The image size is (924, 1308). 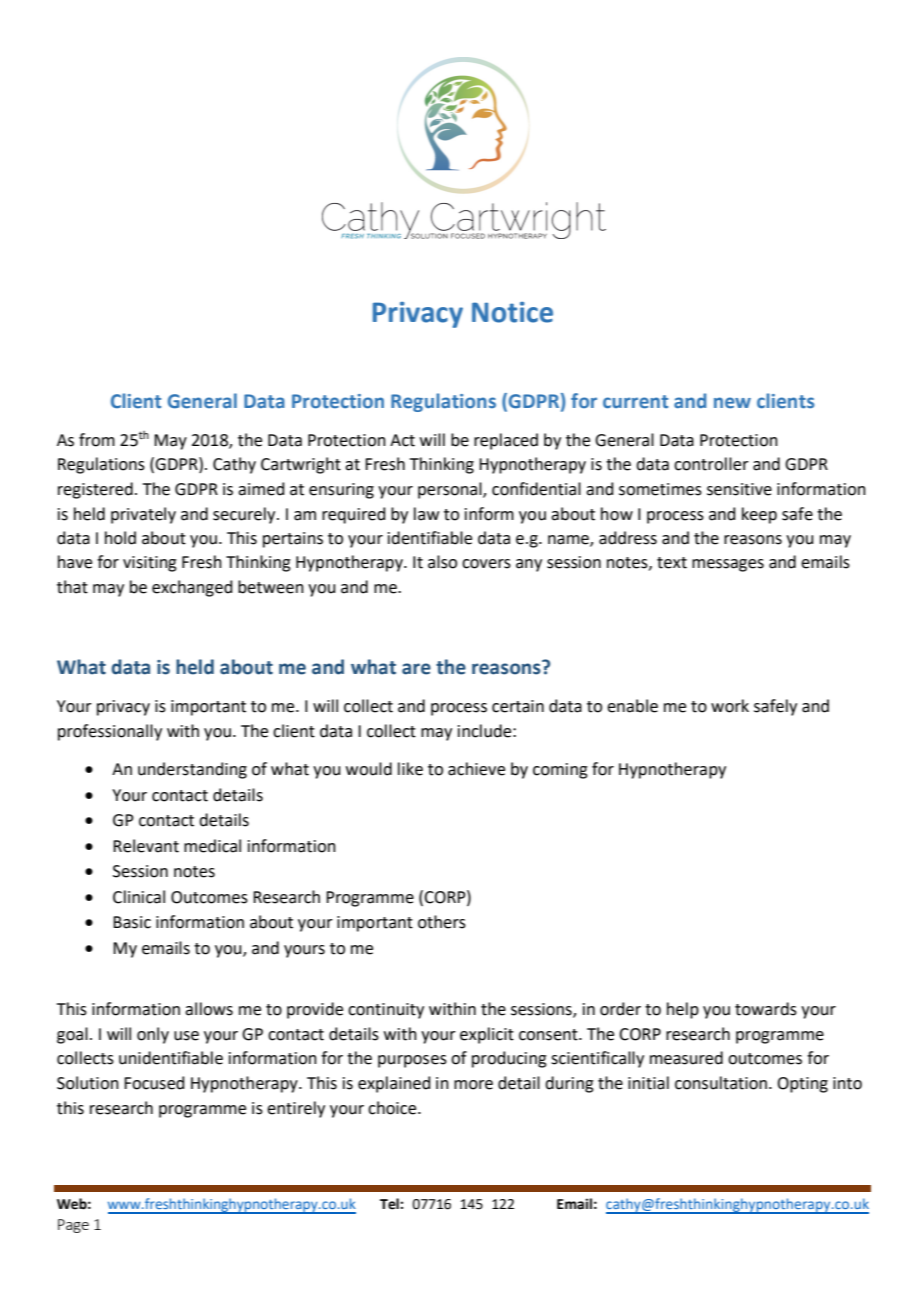 I want to click on Notice, so click(x=512, y=312).
